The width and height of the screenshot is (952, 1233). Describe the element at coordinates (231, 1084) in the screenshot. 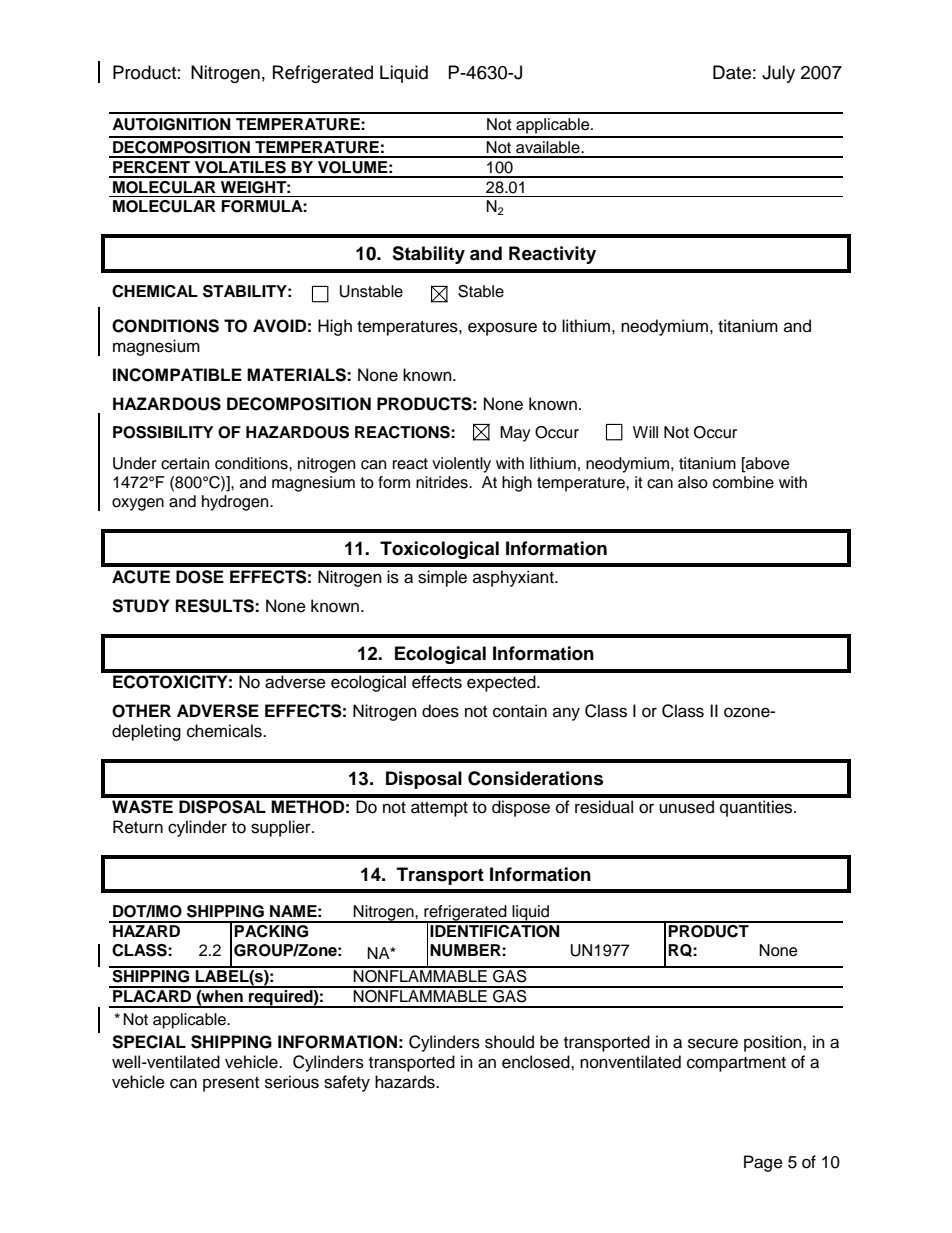

I see `present` at that location.
